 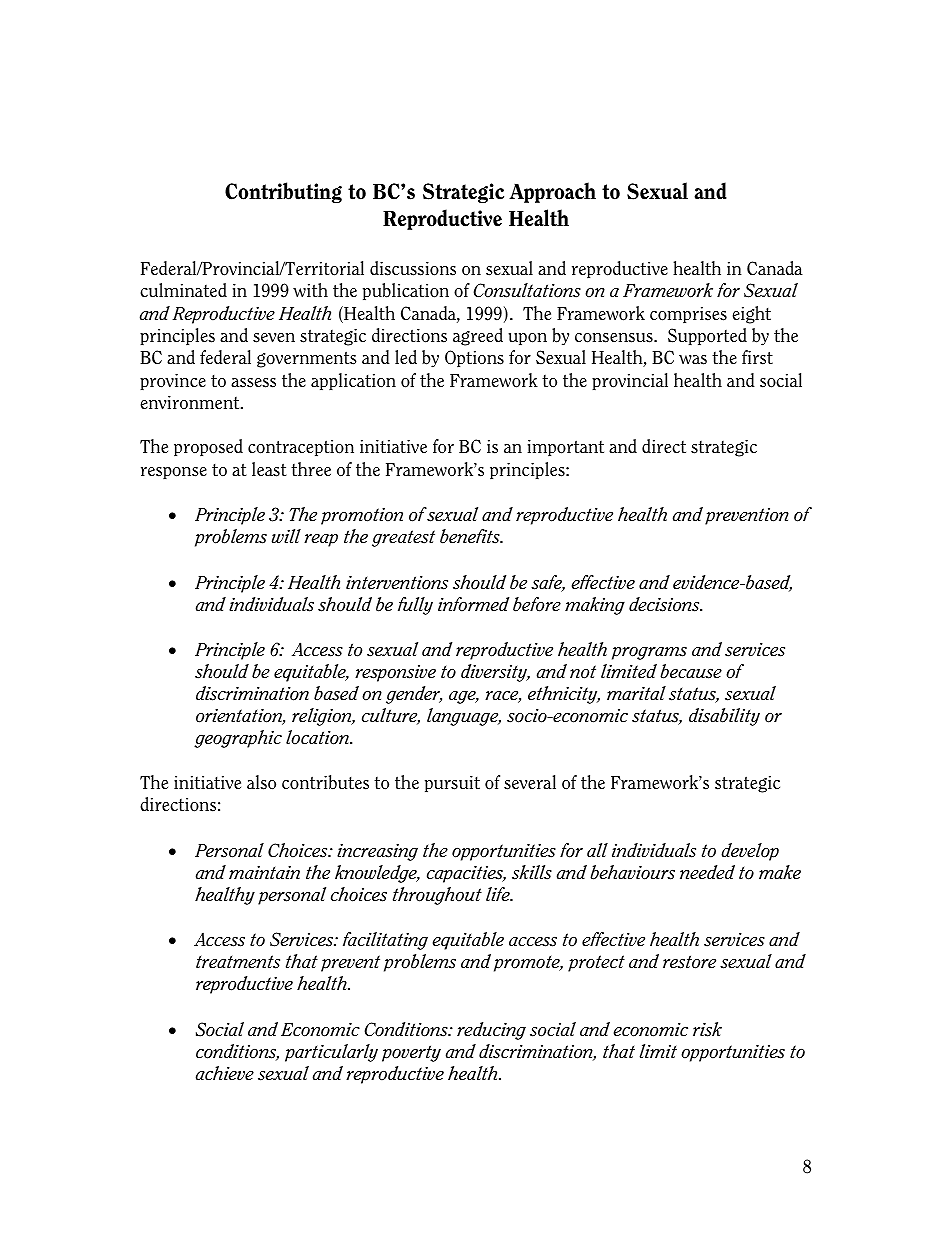 What do you see at coordinates (264, 872) in the screenshot?
I see `maintain` at bounding box center [264, 872].
